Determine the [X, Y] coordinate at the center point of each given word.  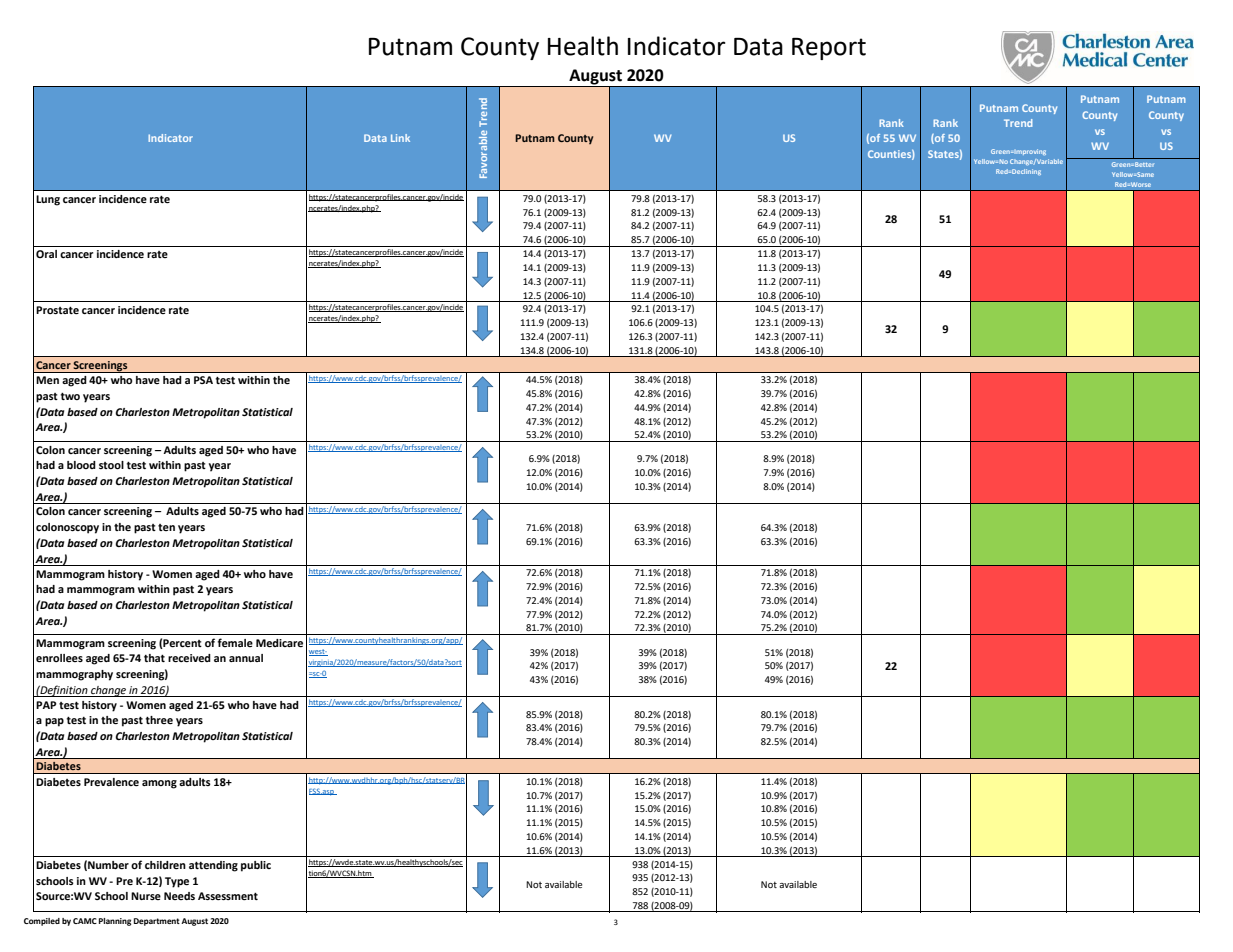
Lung [48, 200]
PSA [203, 380]
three [159, 720]
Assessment [228, 896]
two [70, 396]
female [235, 642]
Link [400, 138]
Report [829, 49]
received [189, 658]
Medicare [279, 643]
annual [246, 658]
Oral [46, 254]
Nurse [146, 896]
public [256, 866]
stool [111, 465]
